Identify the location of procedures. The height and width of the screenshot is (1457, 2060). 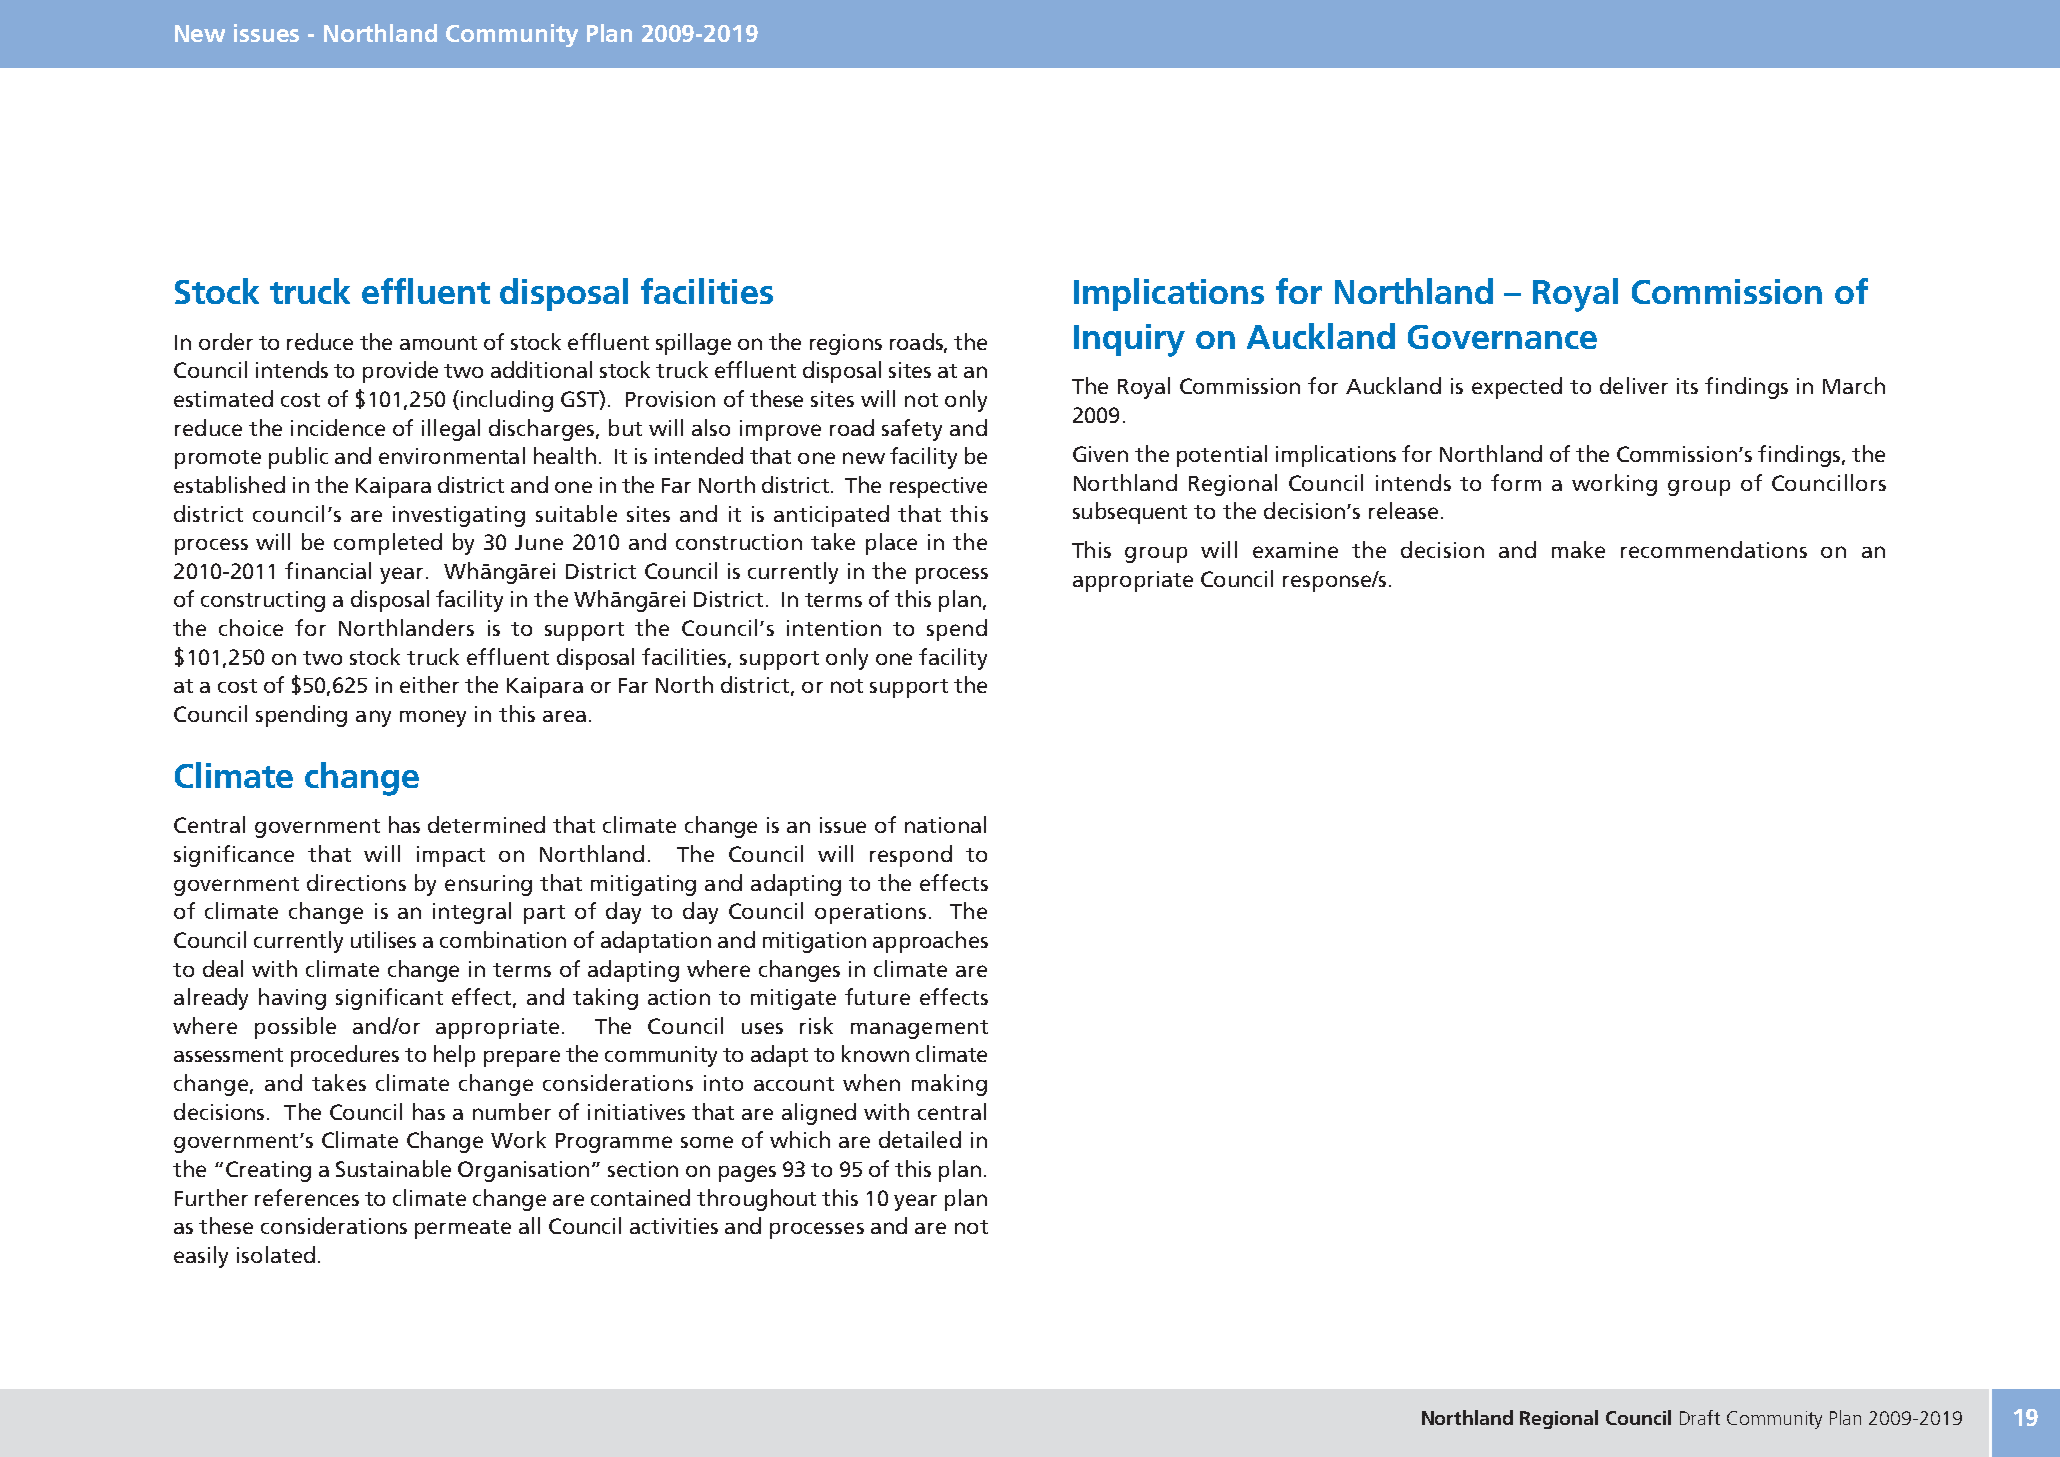
(345, 1056).
